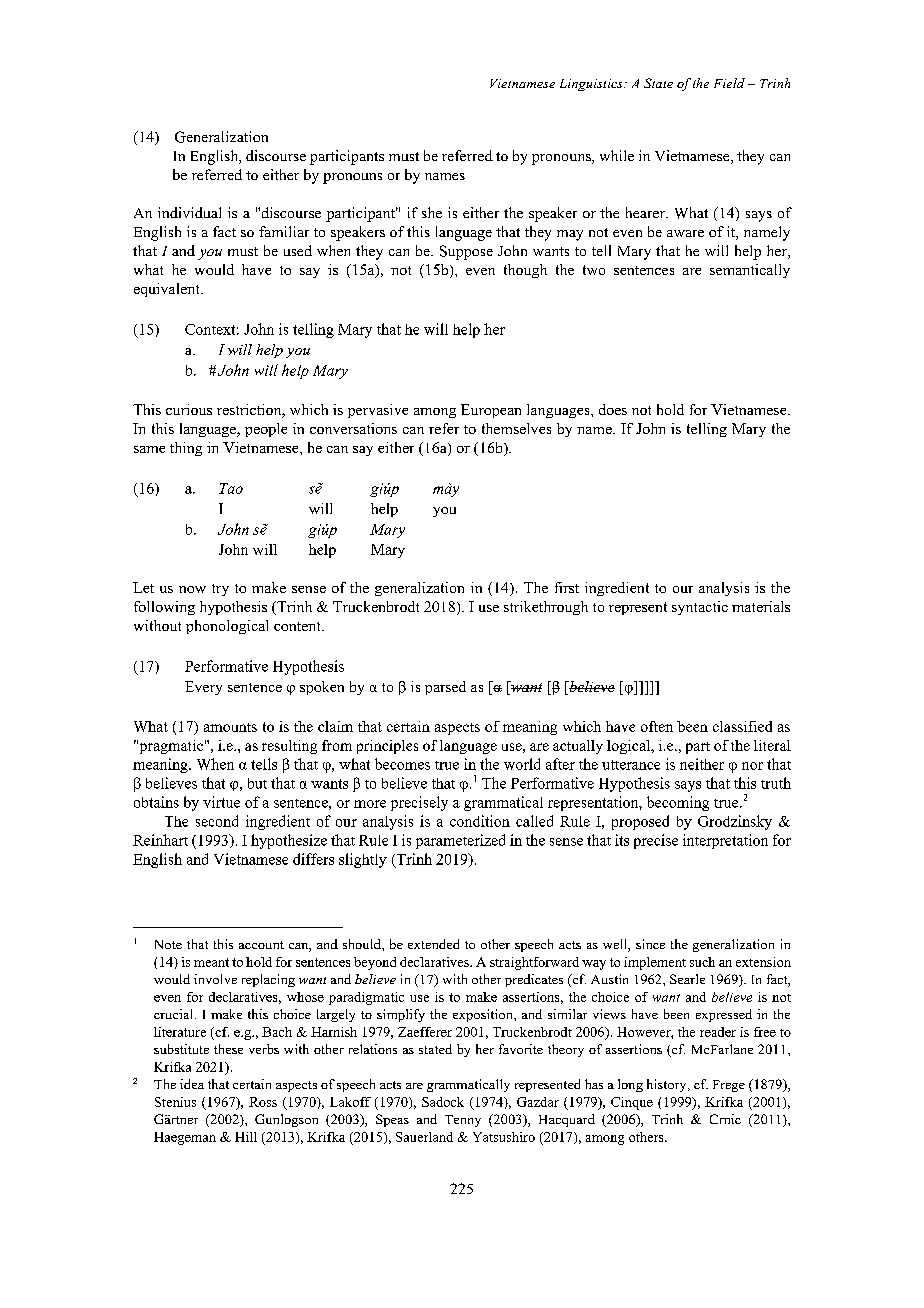 The width and height of the screenshot is (924, 1308). What do you see at coordinates (729, 83) in the screenshot?
I see `Field` at bounding box center [729, 83].
